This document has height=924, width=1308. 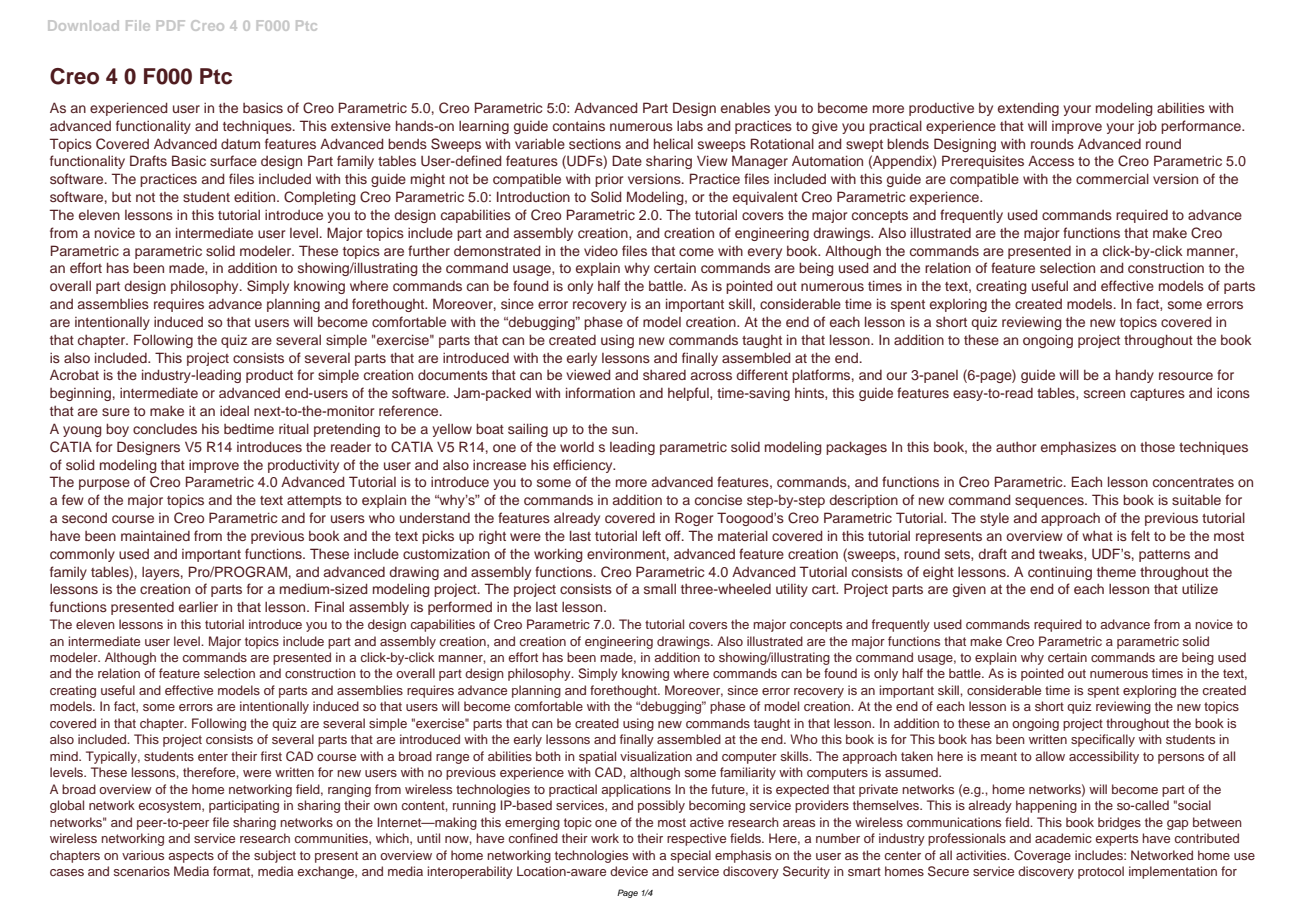 I want to click on enables, so click(x=745, y=108).
